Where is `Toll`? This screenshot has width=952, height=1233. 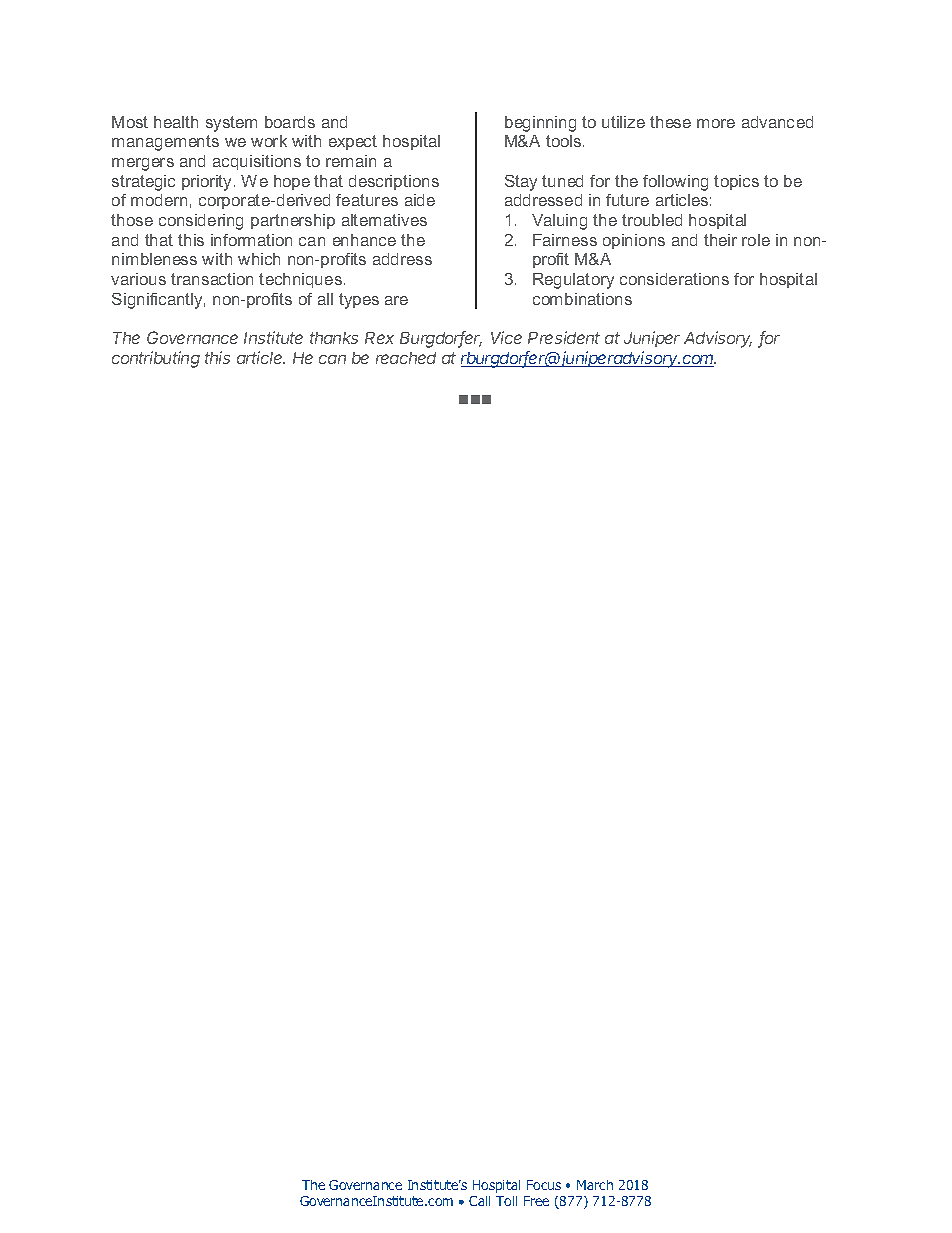
Toll is located at coordinates (506, 1201).
